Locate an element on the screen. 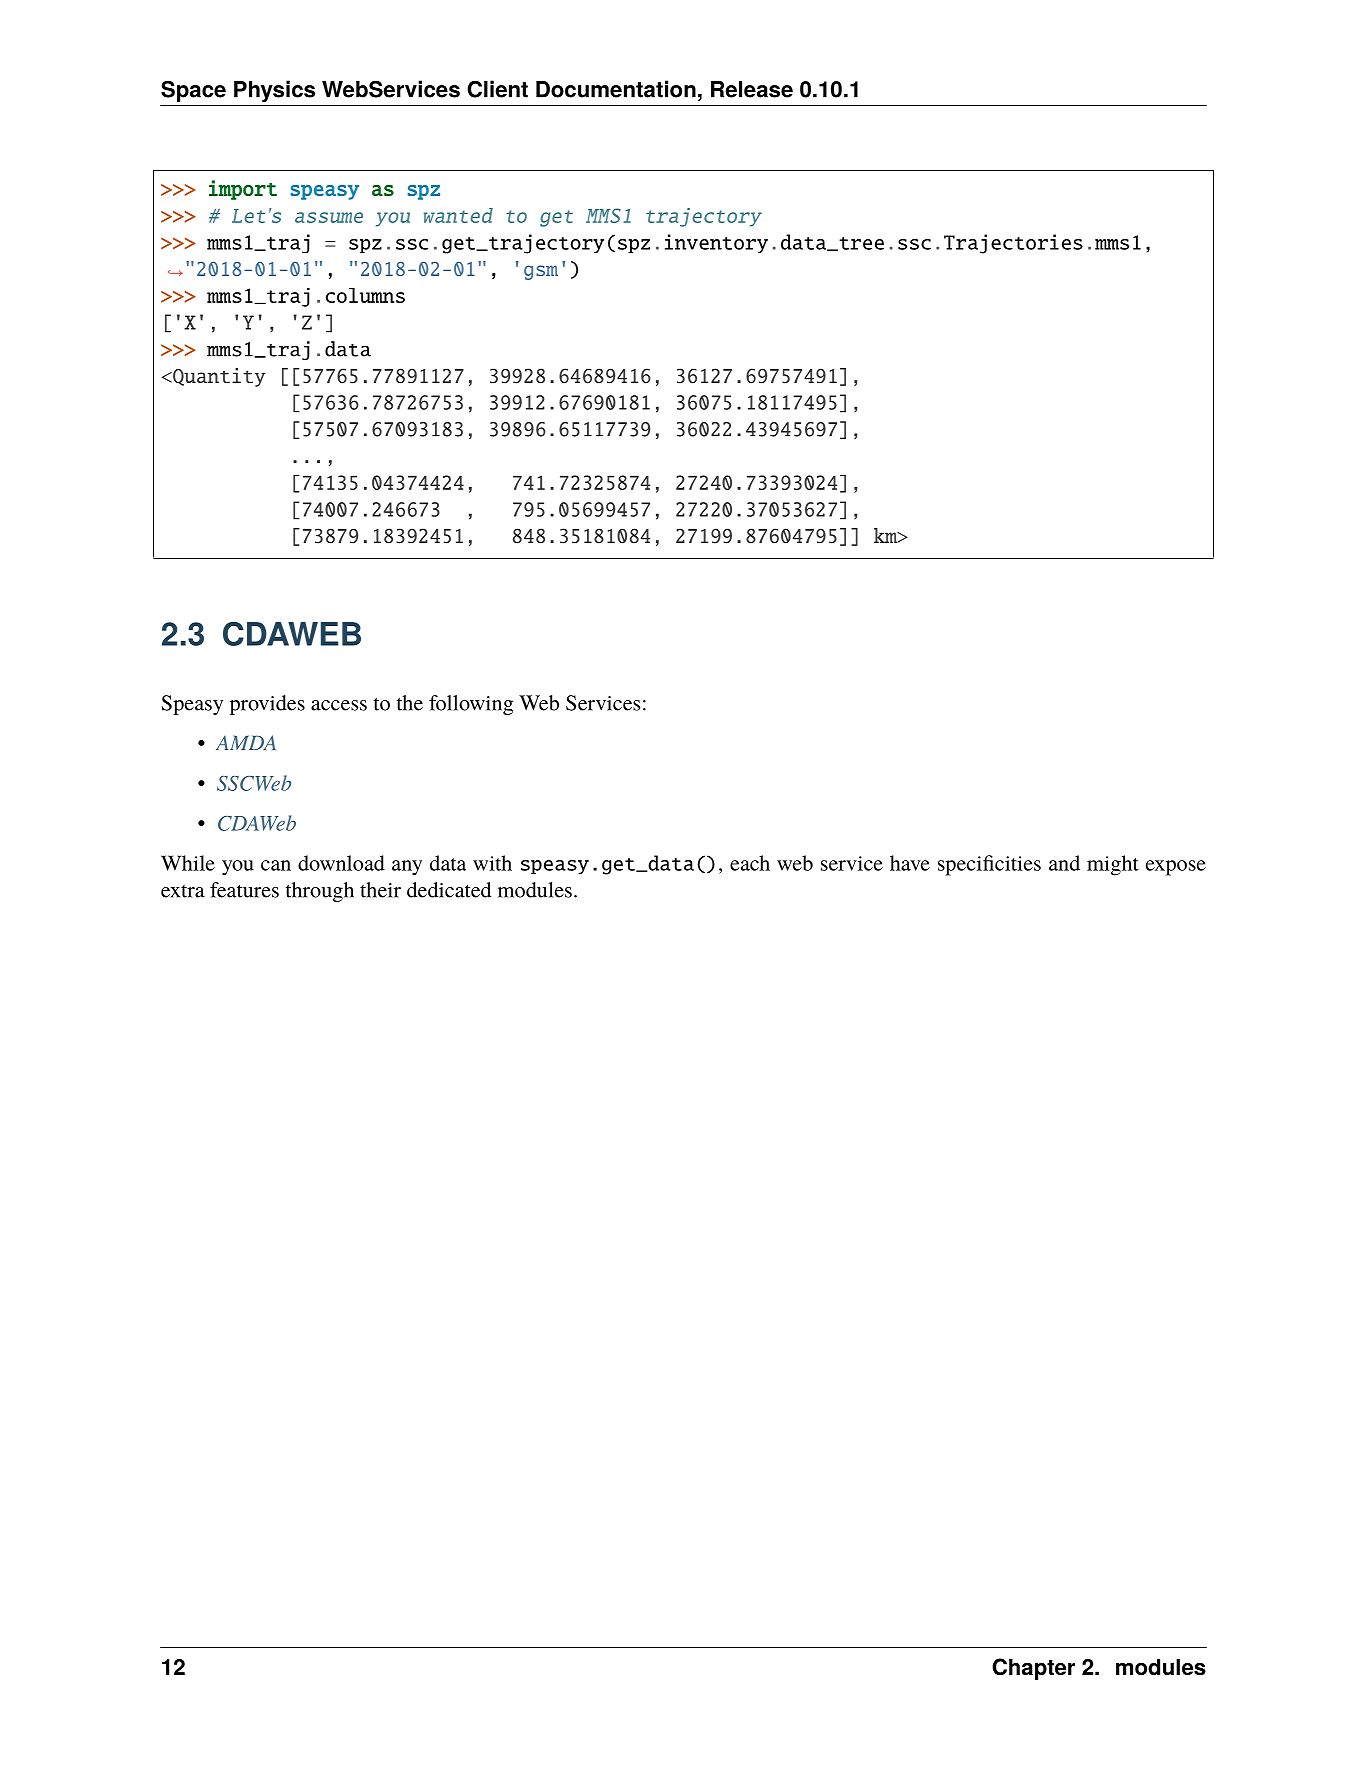 This screenshot has height=1769, width=1367. dedicated is located at coordinates (449, 890).
